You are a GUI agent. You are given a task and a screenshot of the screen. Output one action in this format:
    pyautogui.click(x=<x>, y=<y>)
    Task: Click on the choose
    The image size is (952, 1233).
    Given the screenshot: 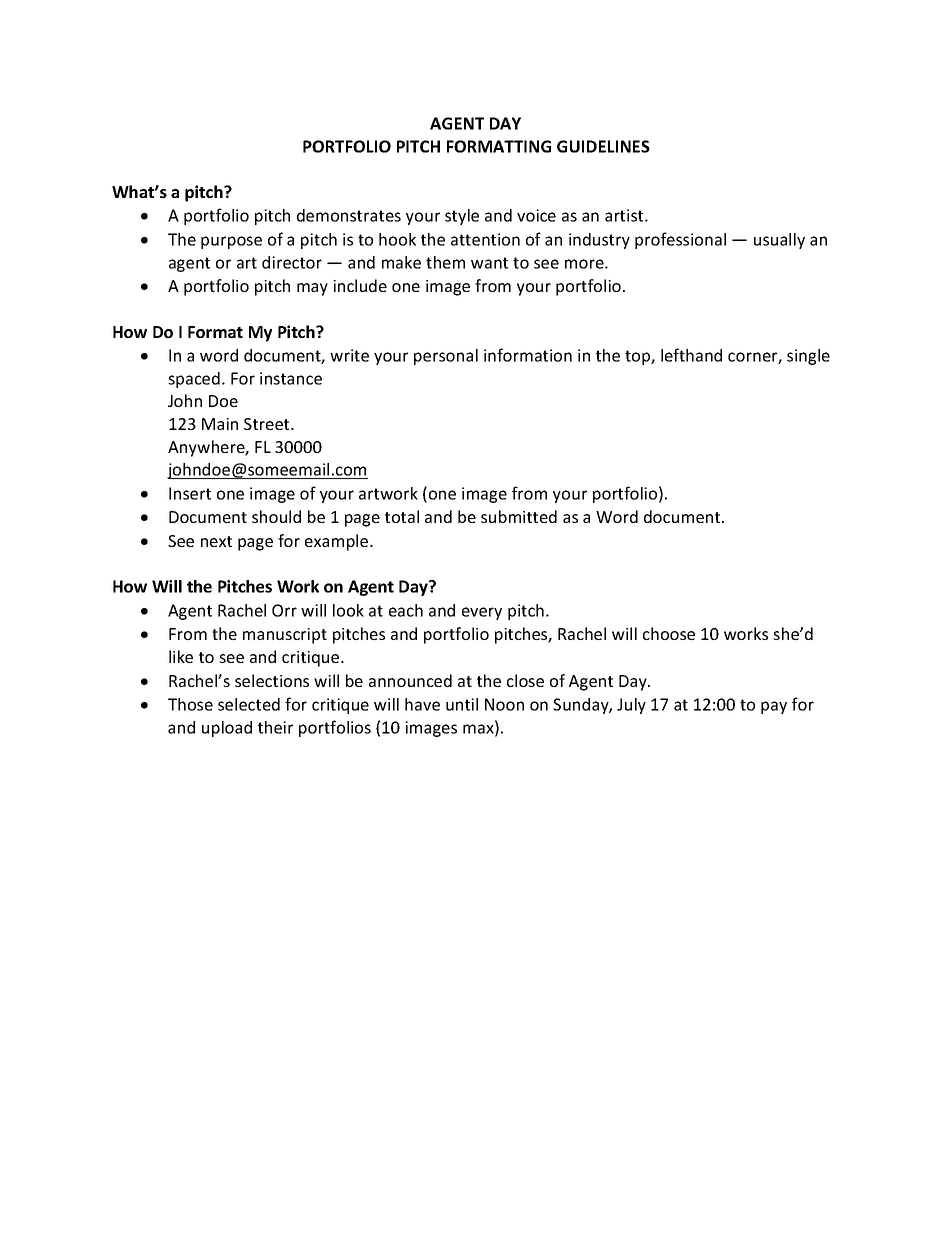 What is the action you would take?
    pyautogui.click(x=669, y=633)
